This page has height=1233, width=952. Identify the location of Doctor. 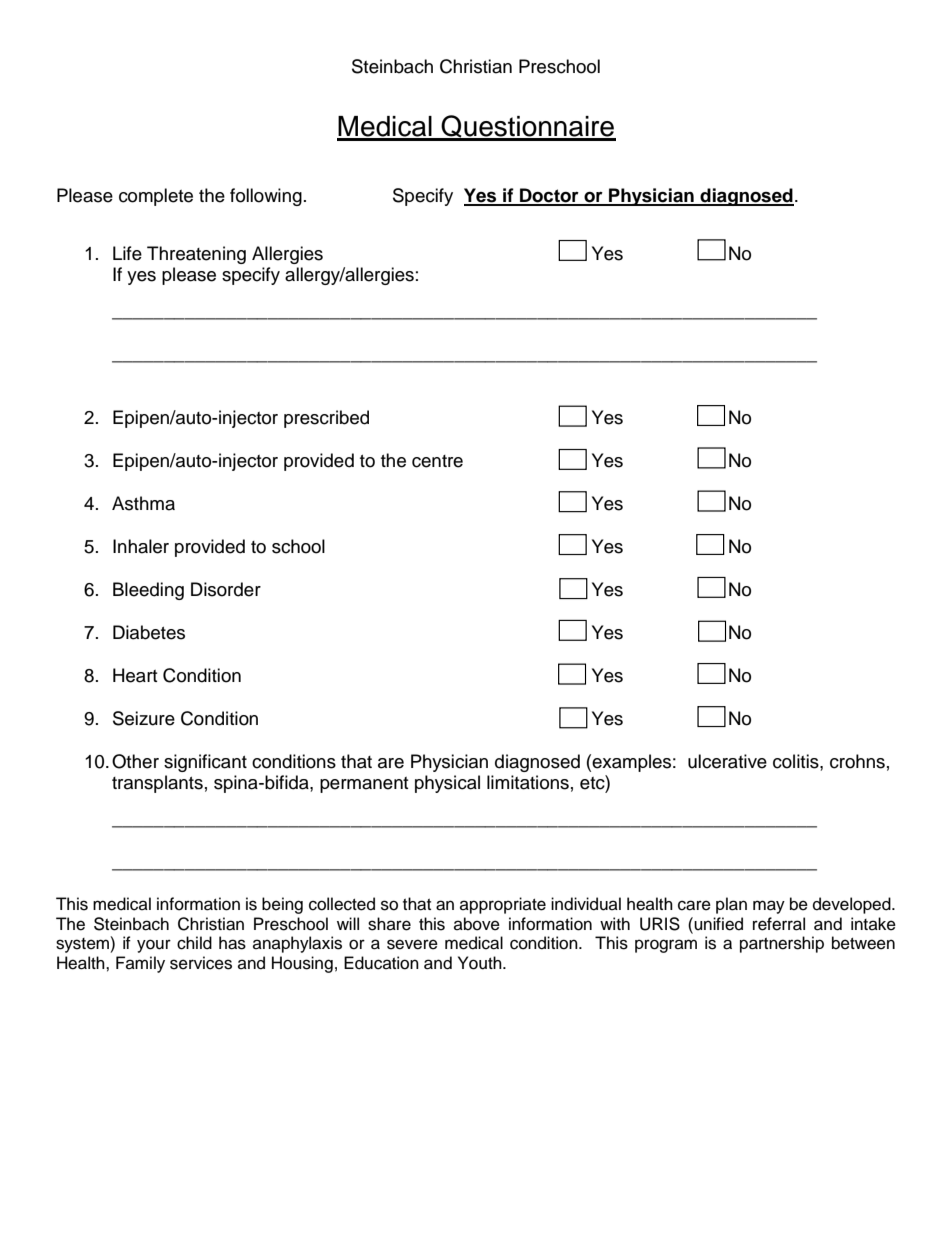
(549, 196).
